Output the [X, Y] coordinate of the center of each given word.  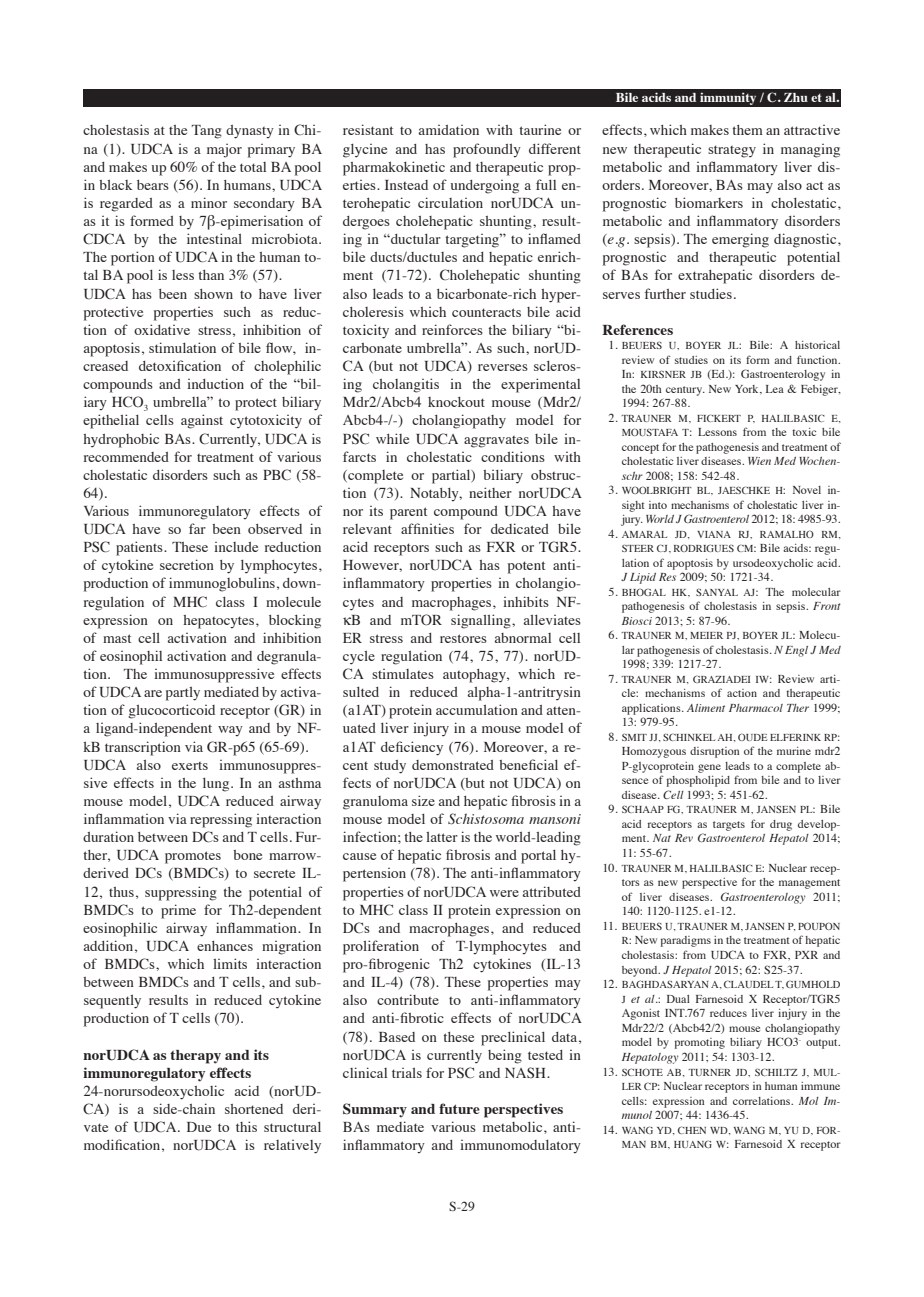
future [459, 1108]
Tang [207, 132]
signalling [482, 621]
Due [199, 1127]
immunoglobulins [222, 584]
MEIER [706, 635]
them [747, 130]
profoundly [487, 150]
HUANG [693, 1144]
